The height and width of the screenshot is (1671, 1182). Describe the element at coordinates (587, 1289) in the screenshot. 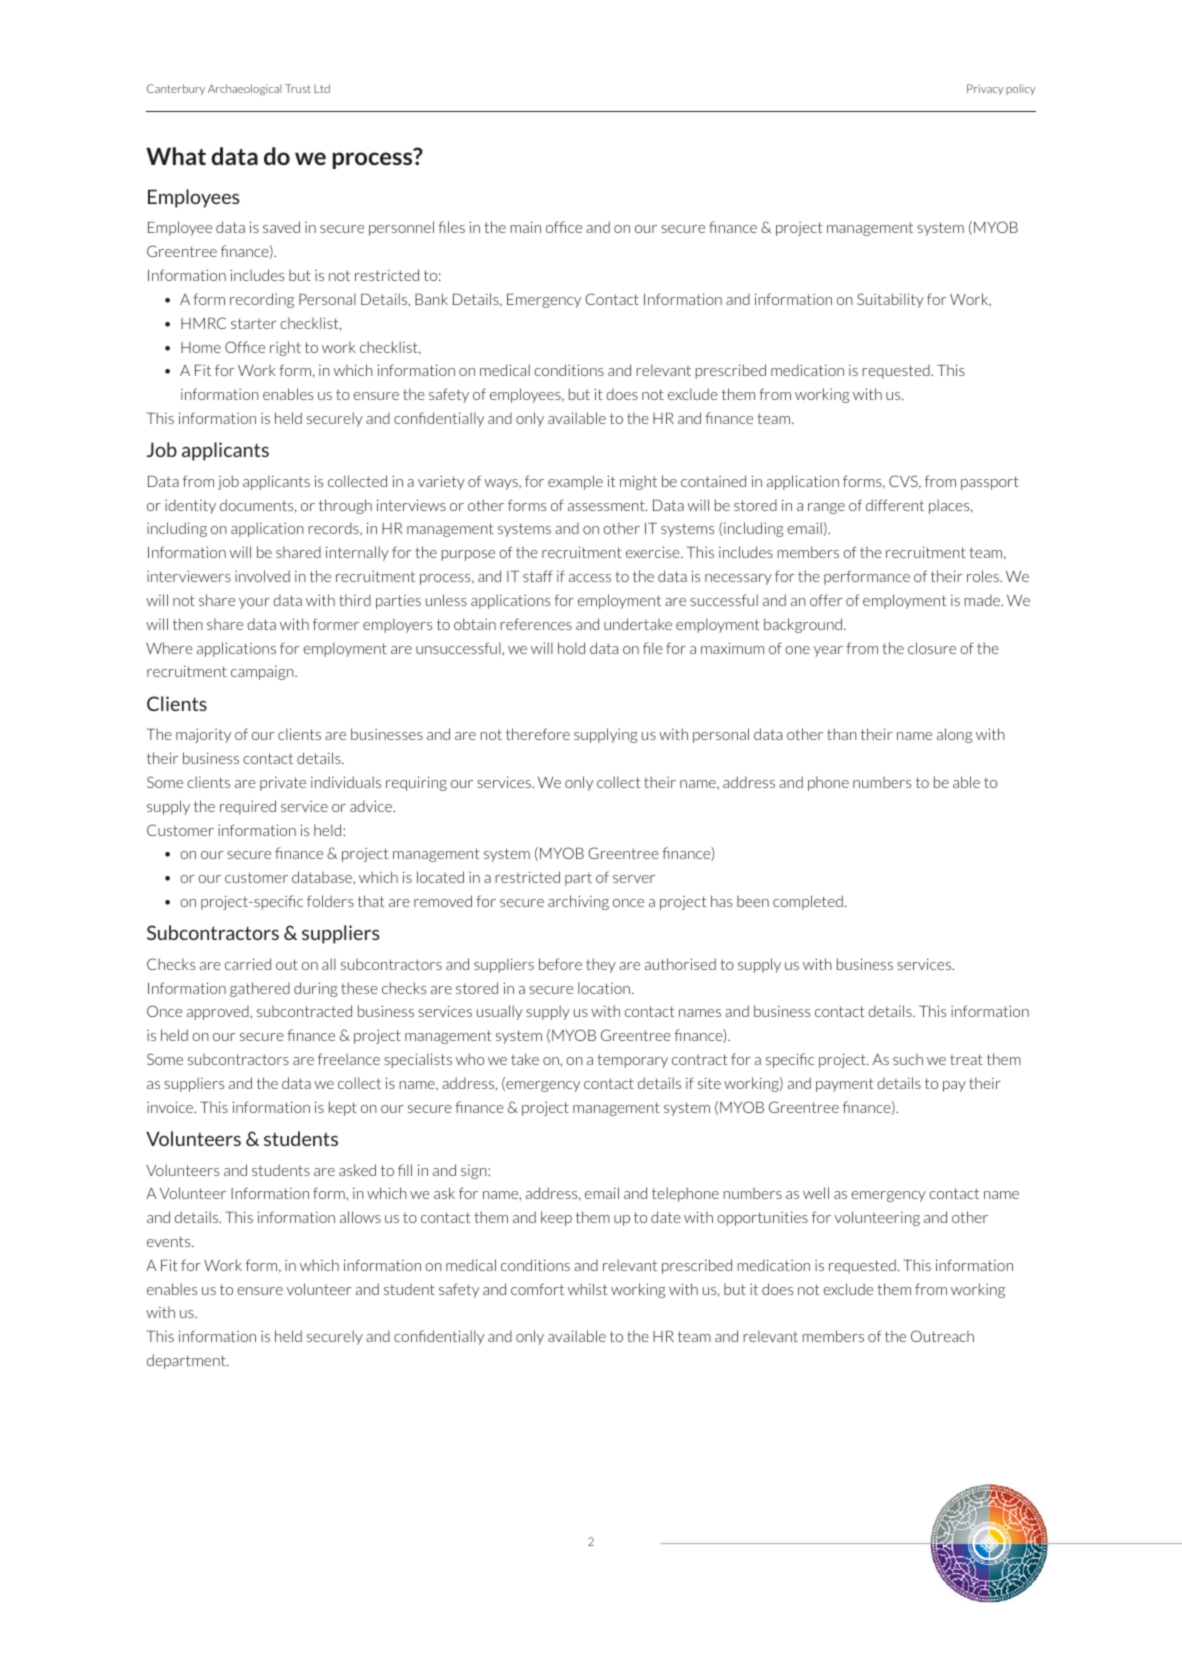

I see `whilst` at that location.
